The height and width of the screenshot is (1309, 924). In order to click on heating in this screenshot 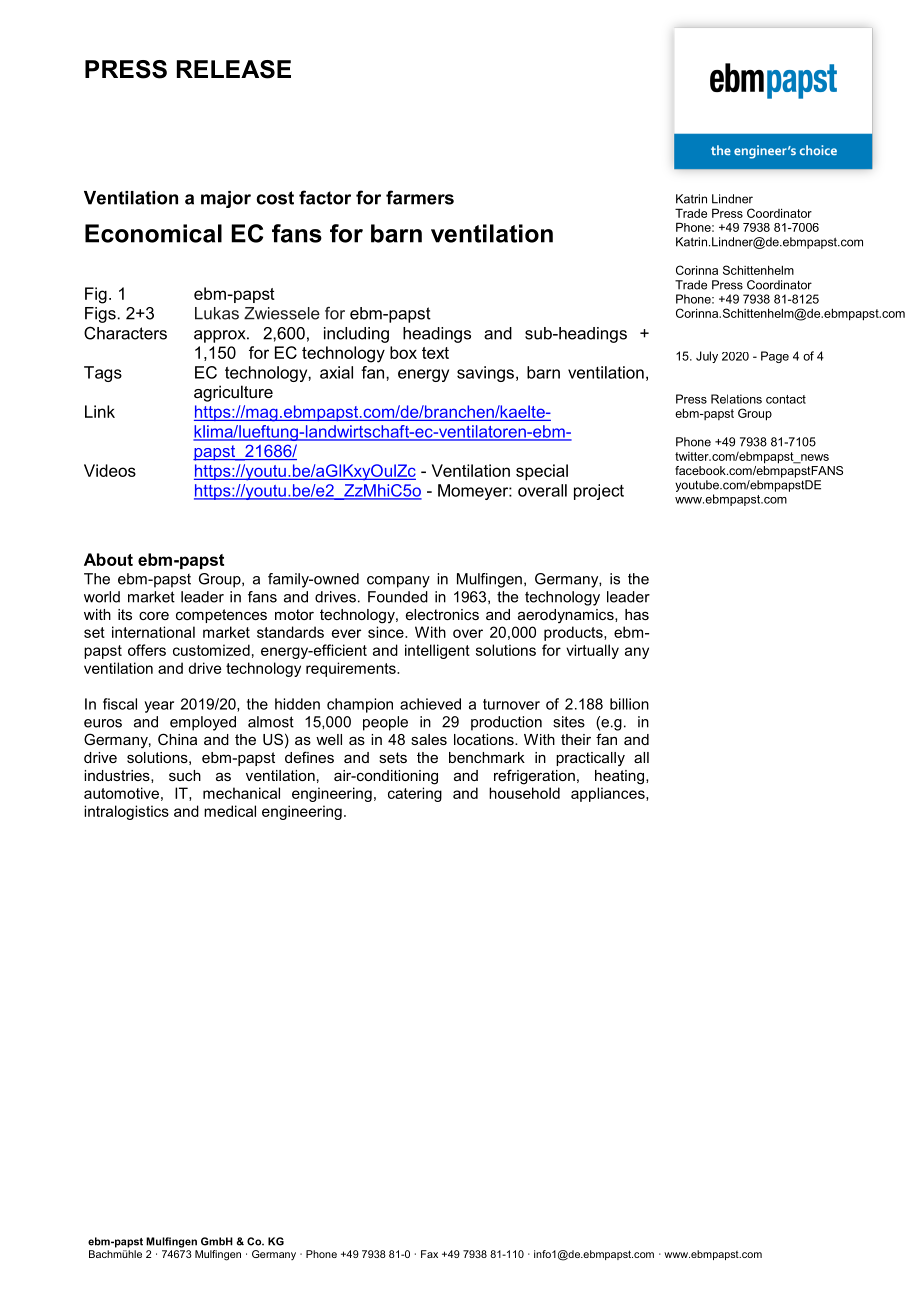, I will do `click(621, 777)`.
